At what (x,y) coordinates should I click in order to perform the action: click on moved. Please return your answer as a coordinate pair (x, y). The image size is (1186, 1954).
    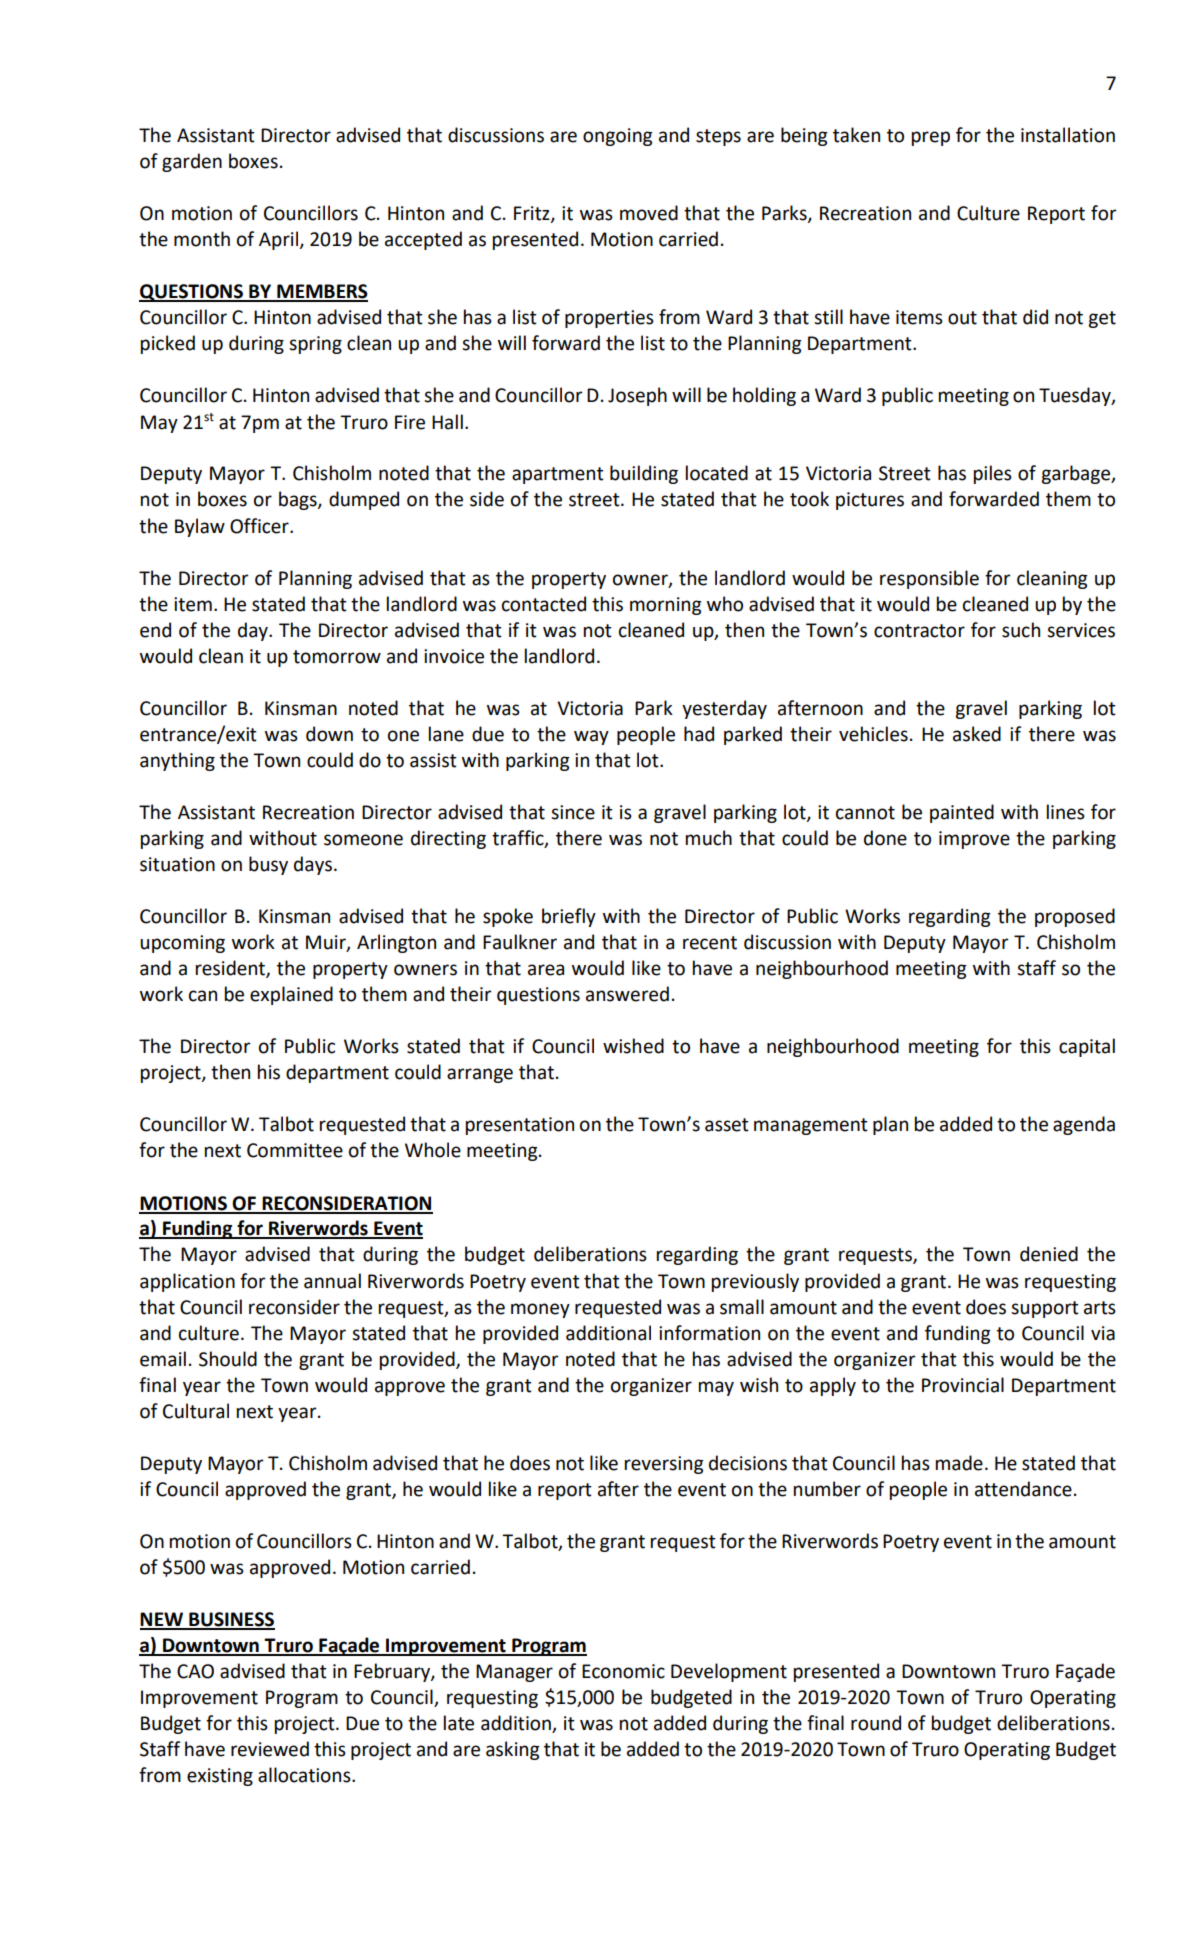
    Looking at the image, I should click on (649, 213).
